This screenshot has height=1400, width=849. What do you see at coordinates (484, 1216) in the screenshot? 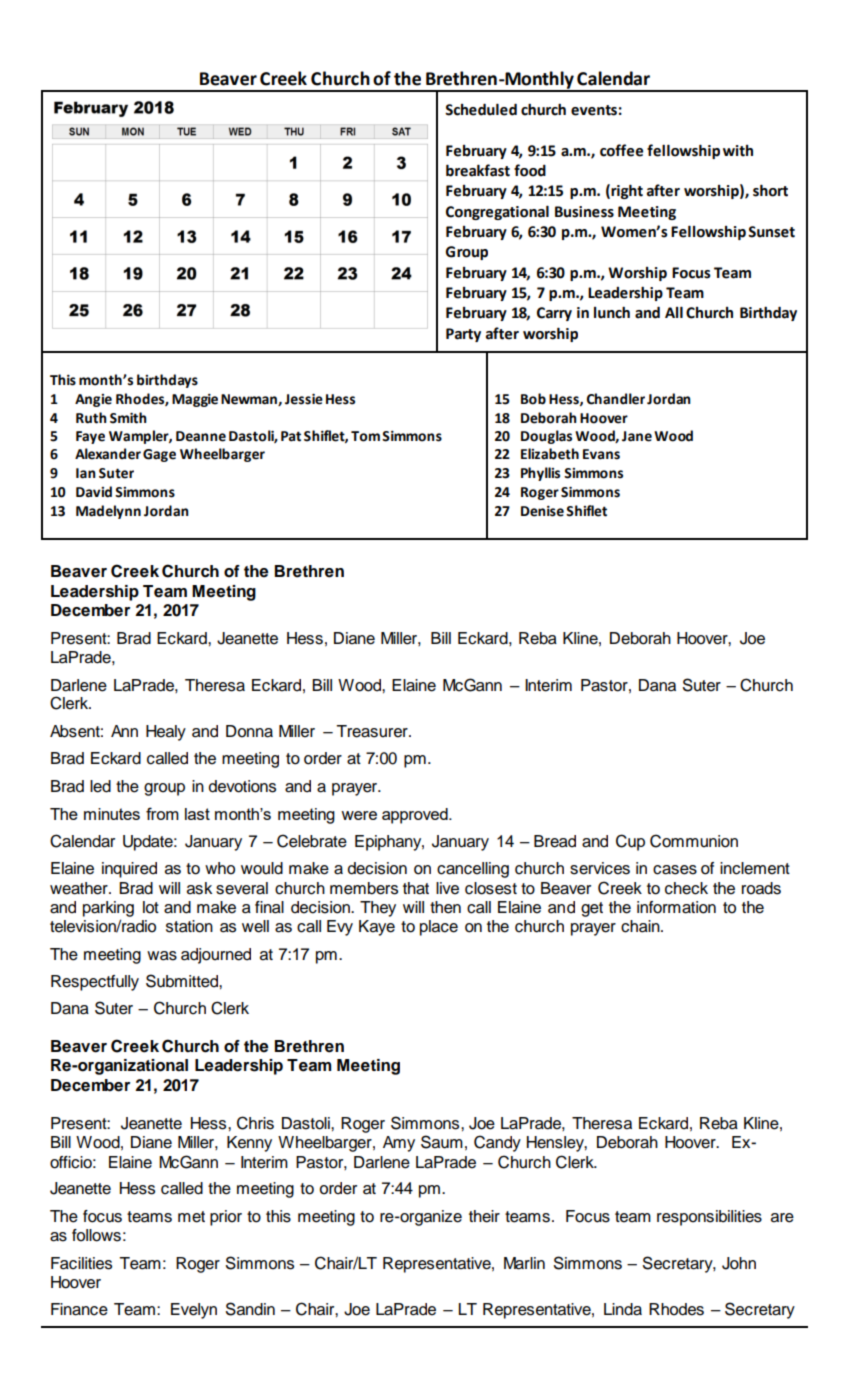
I see `their` at bounding box center [484, 1216].
